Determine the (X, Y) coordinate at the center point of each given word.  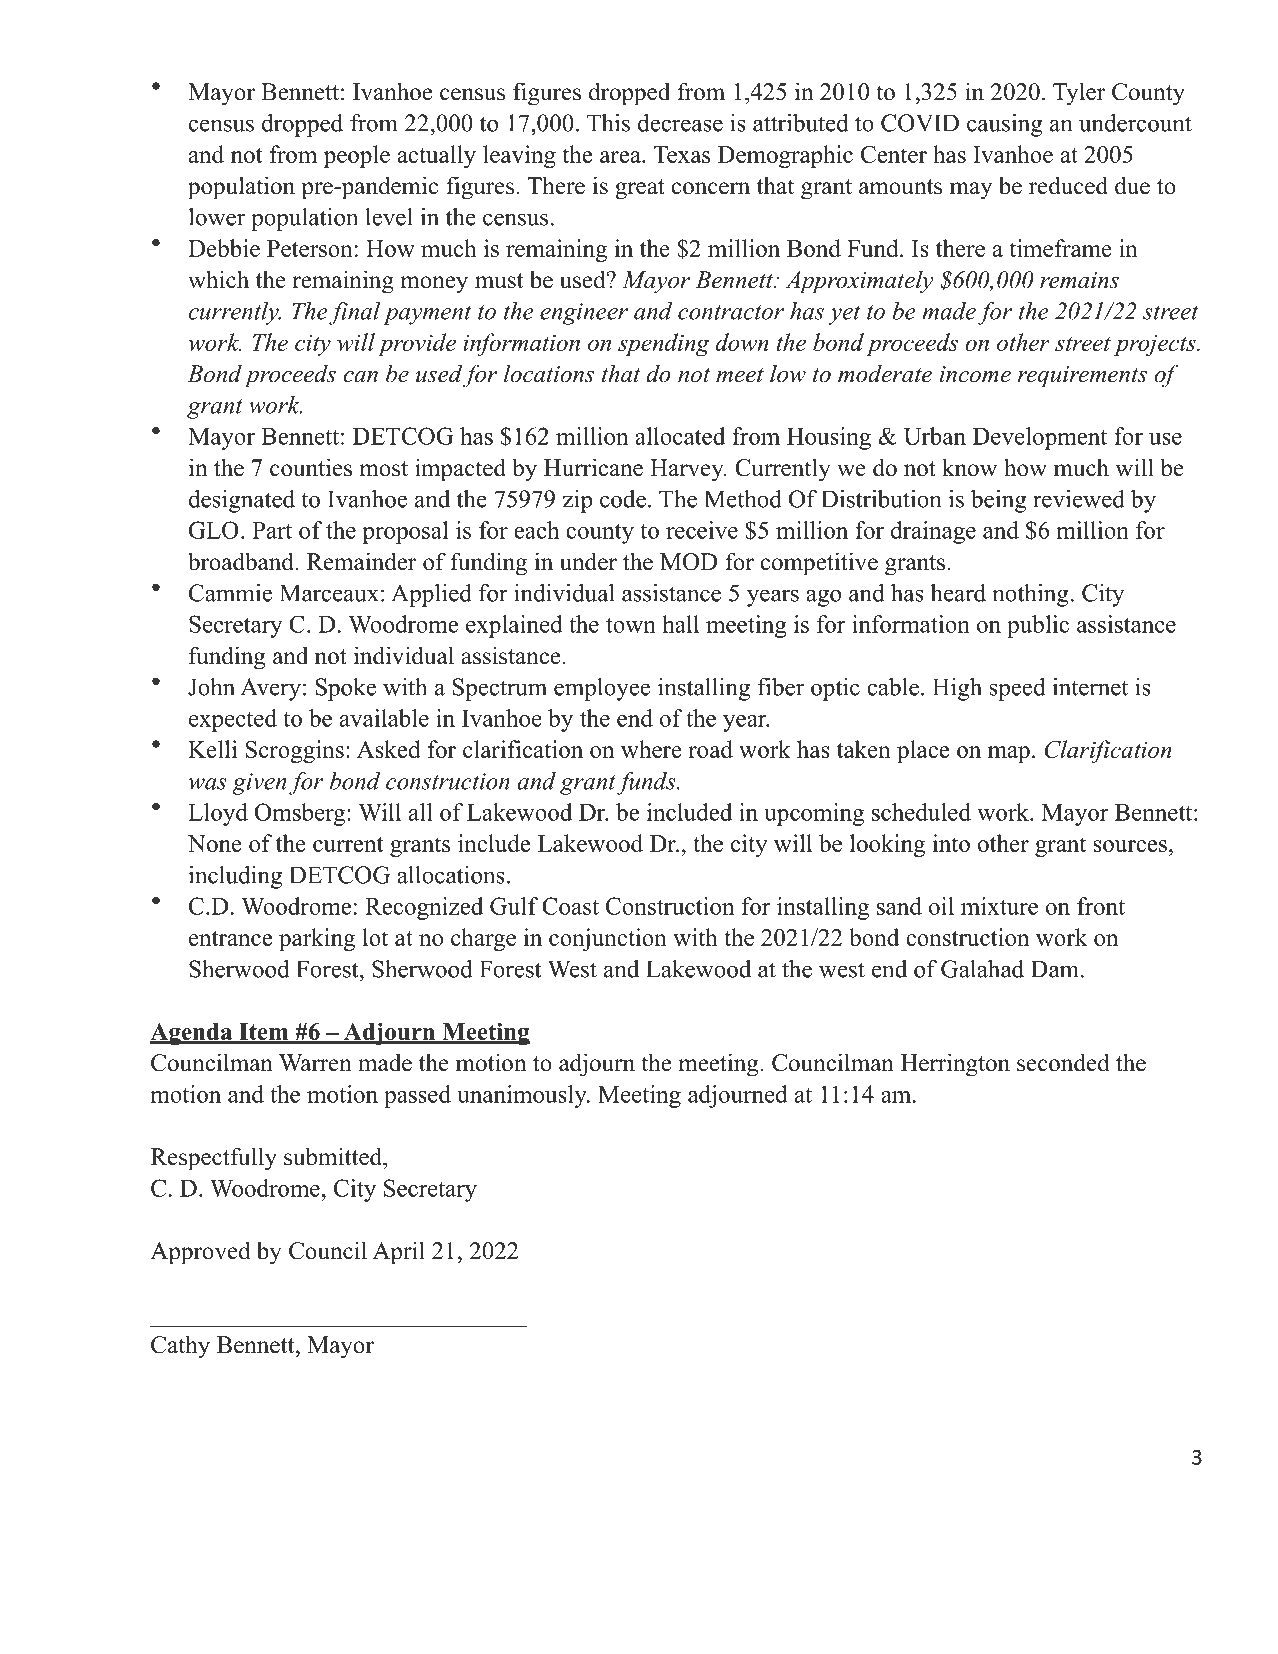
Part (272, 530)
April (399, 1253)
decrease (680, 123)
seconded (1063, 1062)
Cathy (180, 1347)
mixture (999, 906)
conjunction (608, 939)
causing (1004, 125)
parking (317, 939)
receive (702, 530)
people (357, 156)
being (998, 501)
